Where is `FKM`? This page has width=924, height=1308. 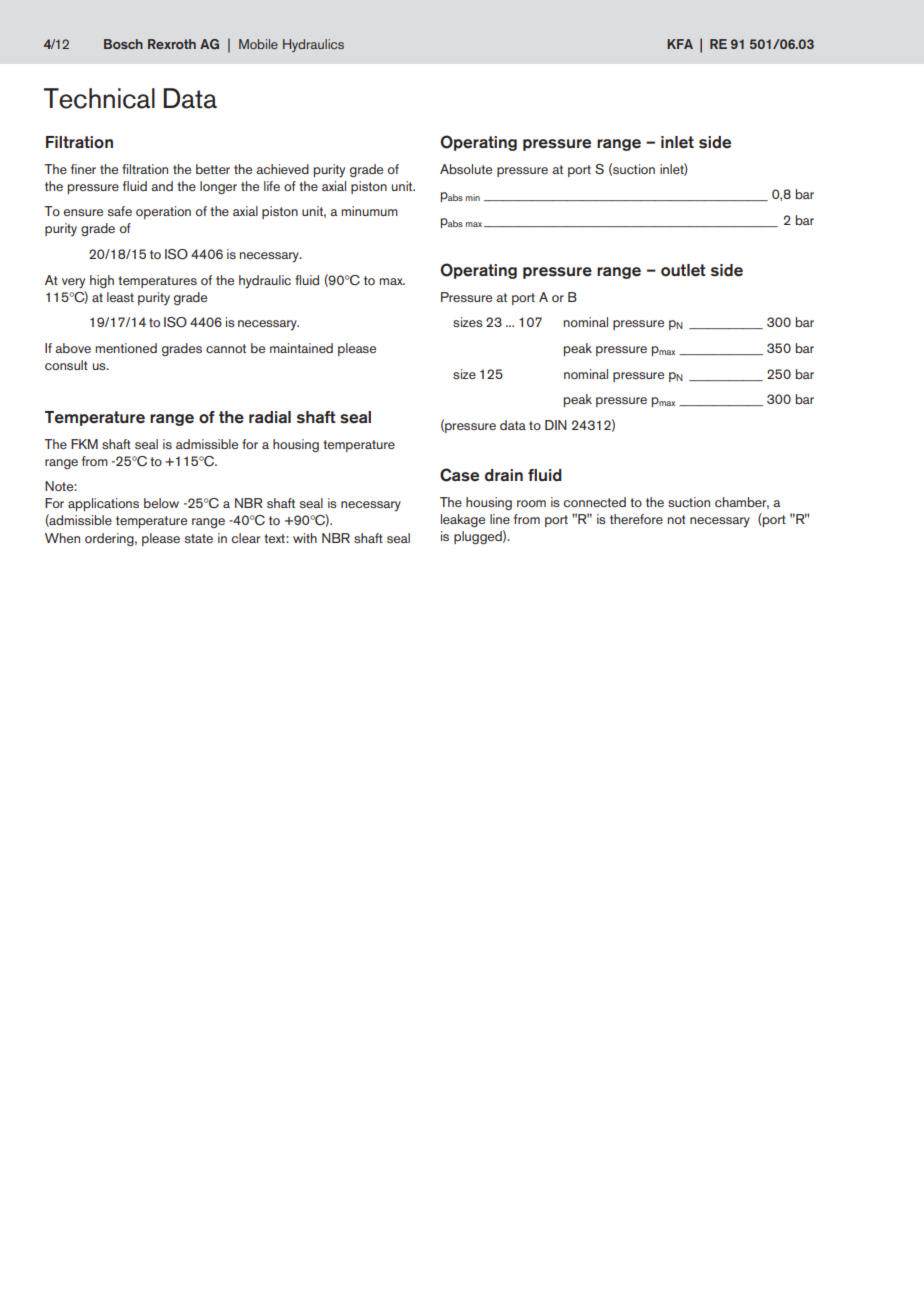
FKM is located at coordinates (84, 444).
